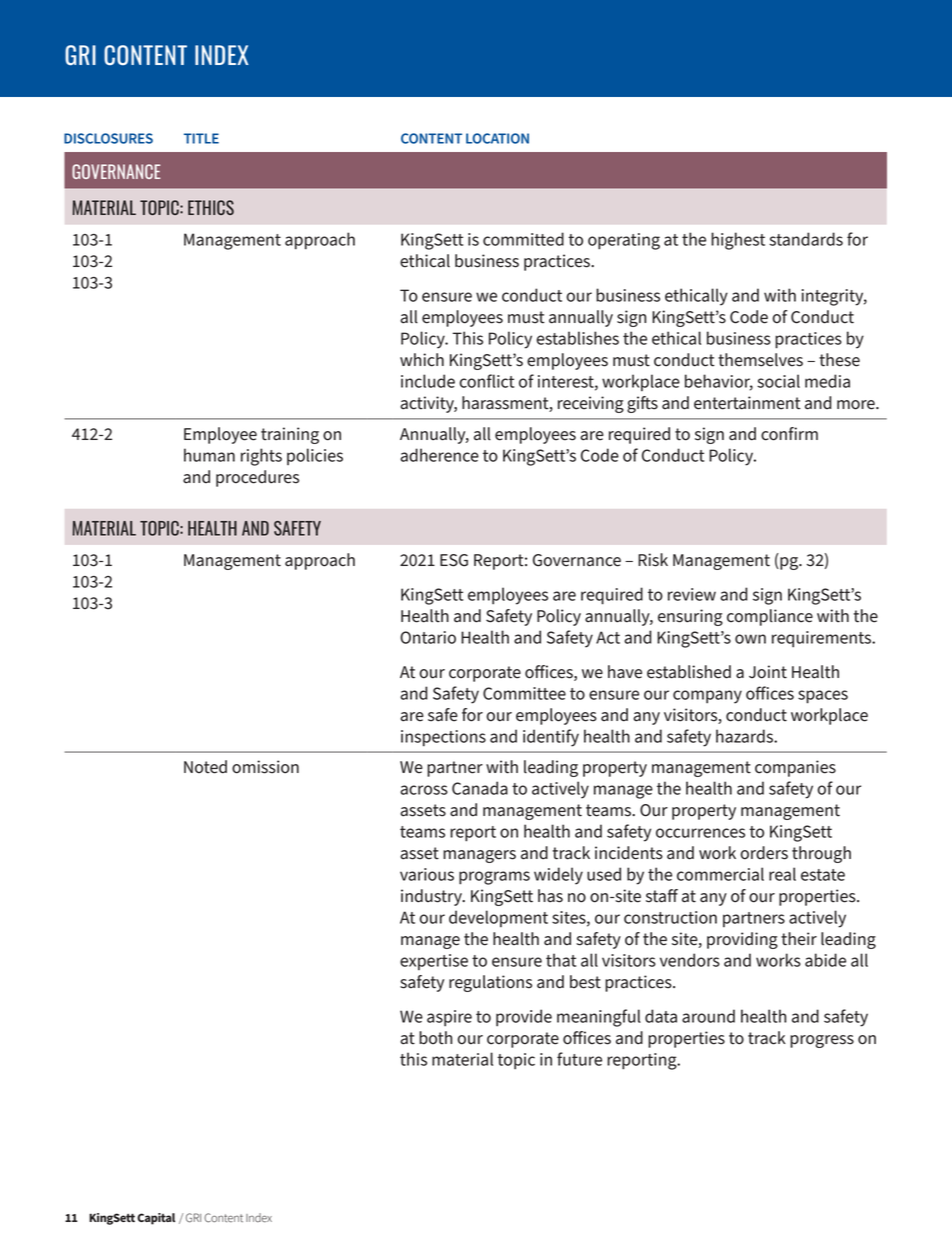  Describe the element at coordinates (494, 878) in the page. I see `programs` at that location.
